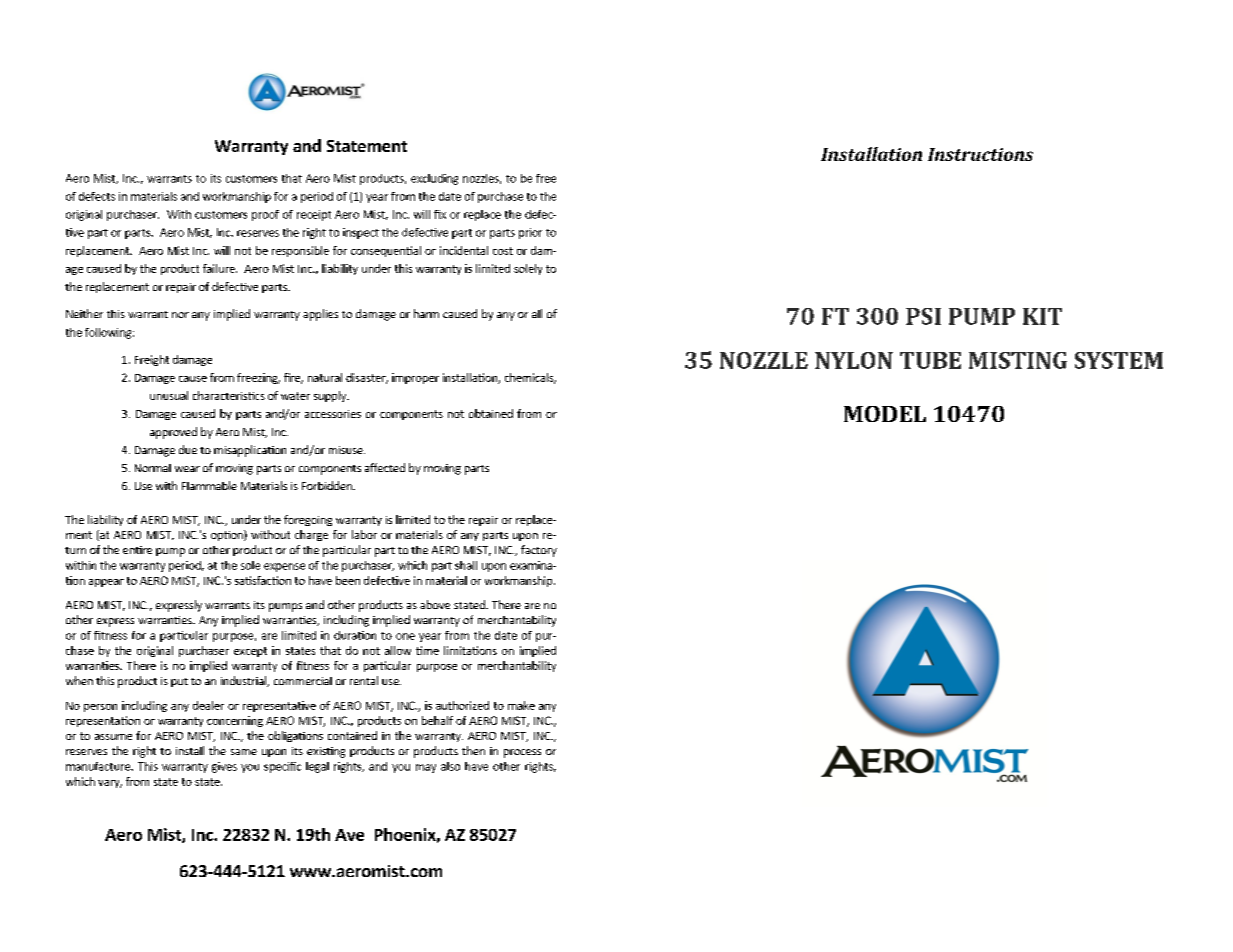 This screenshot has height=952, width=1233. Describe the element at coordinates (530, 233) in the screenshot. I see `prior` at that location.
